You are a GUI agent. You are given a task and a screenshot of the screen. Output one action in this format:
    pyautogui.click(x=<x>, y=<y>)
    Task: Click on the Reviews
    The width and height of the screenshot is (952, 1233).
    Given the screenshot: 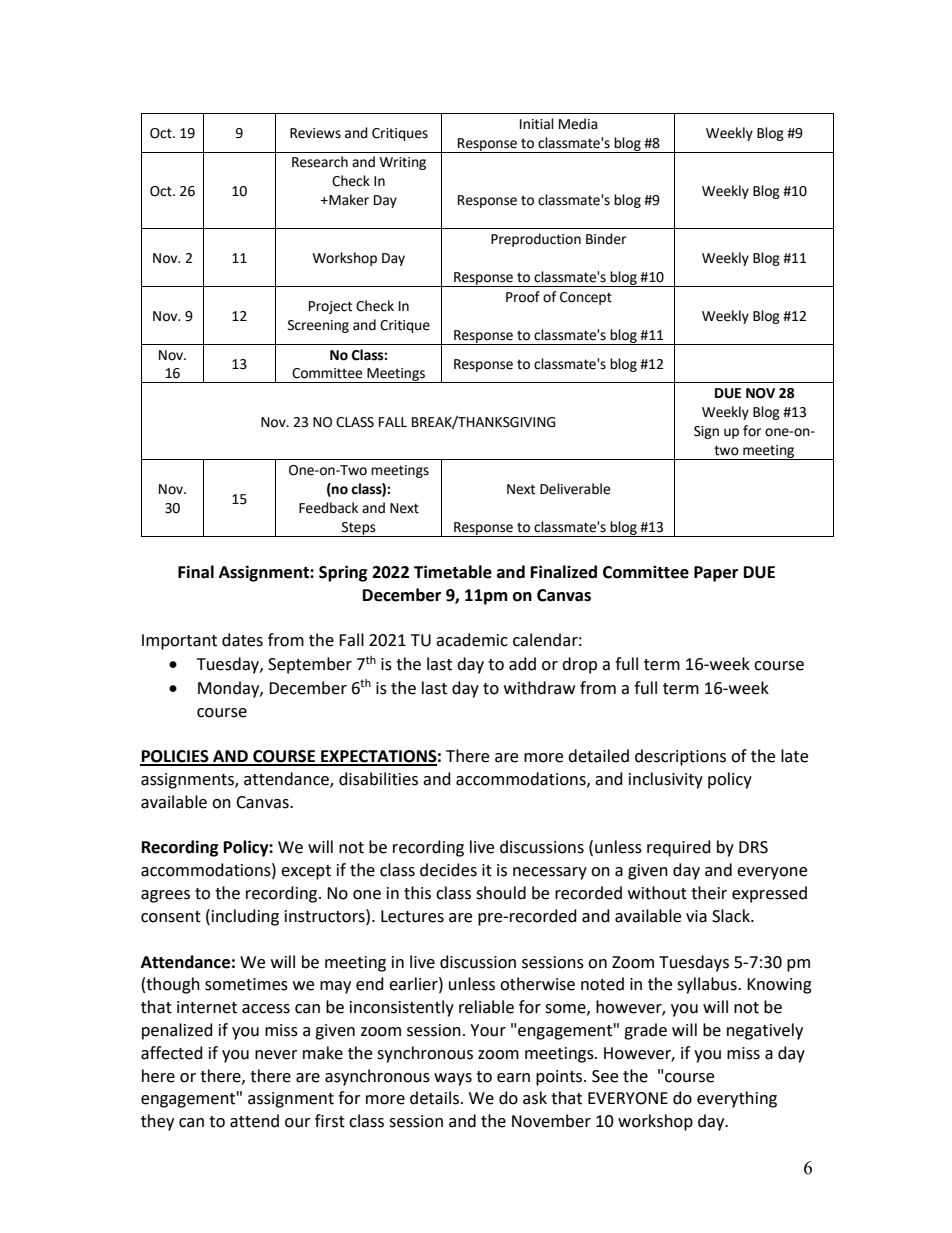 What is the action you would take?
    pyautogui.click(x=315, y=133)
